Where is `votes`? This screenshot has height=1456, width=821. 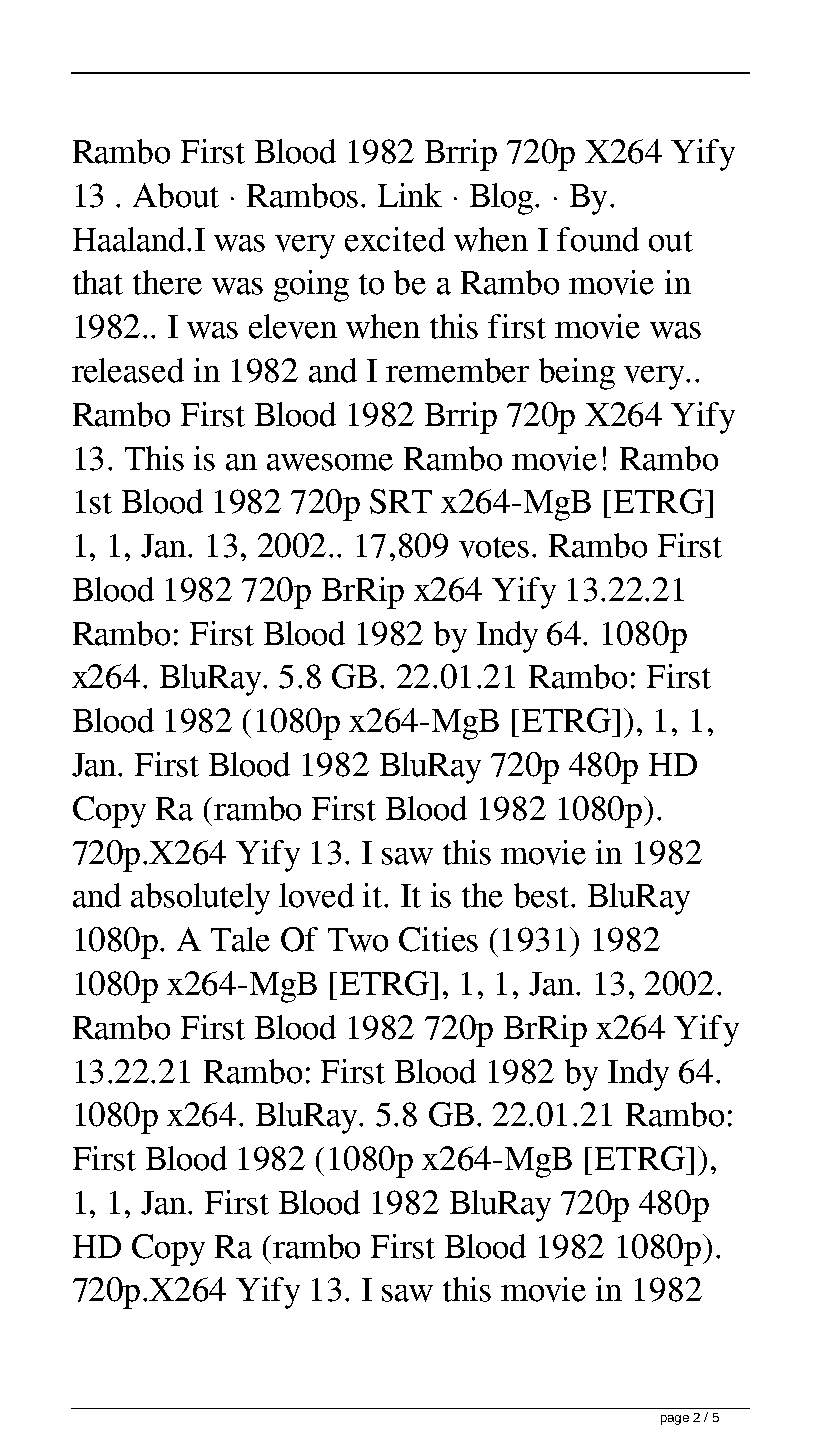
votes is located at coordinates (494, 547).
